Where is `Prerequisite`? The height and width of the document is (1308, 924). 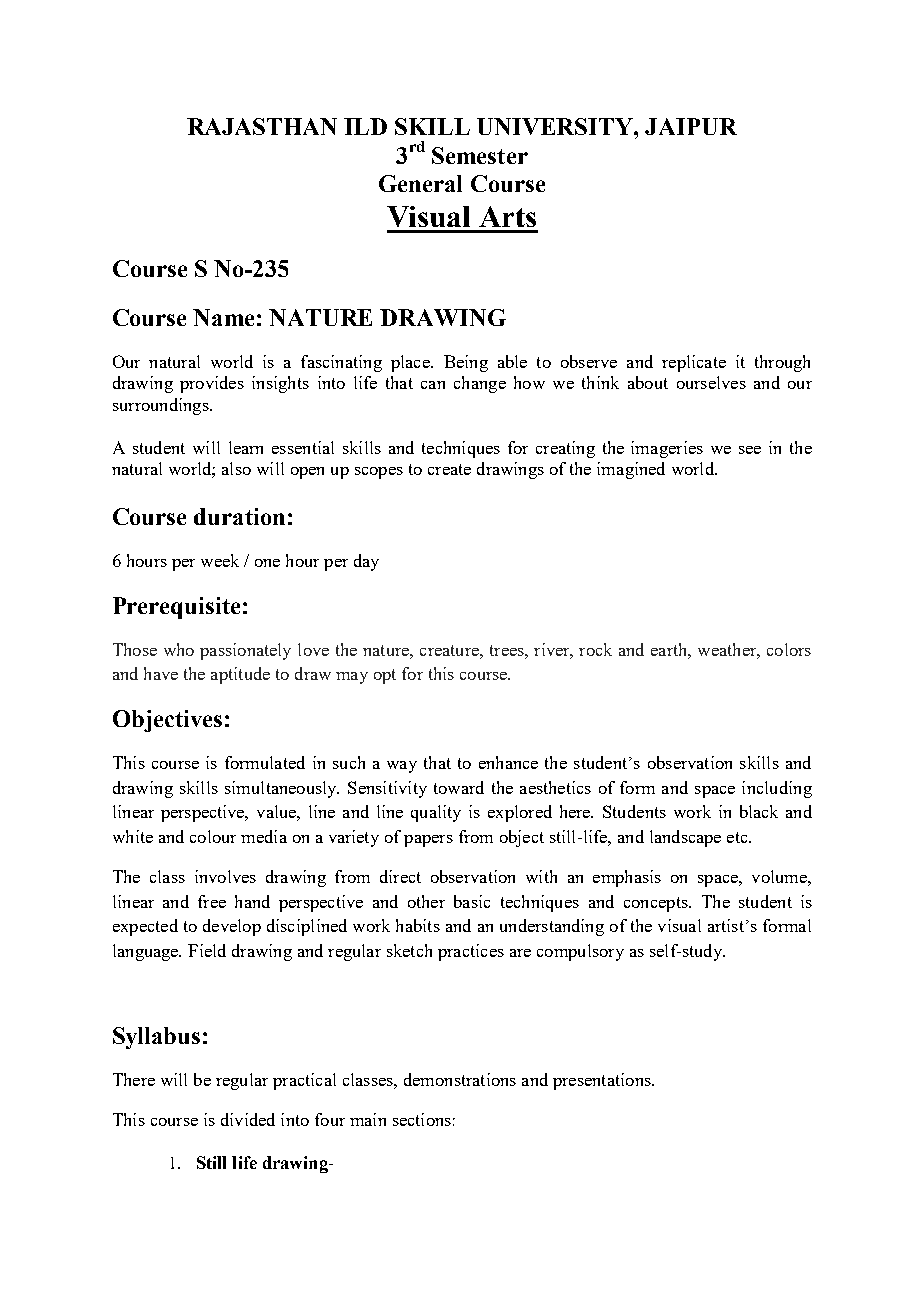 Prerequisite is located at coordinates (176, 608).
